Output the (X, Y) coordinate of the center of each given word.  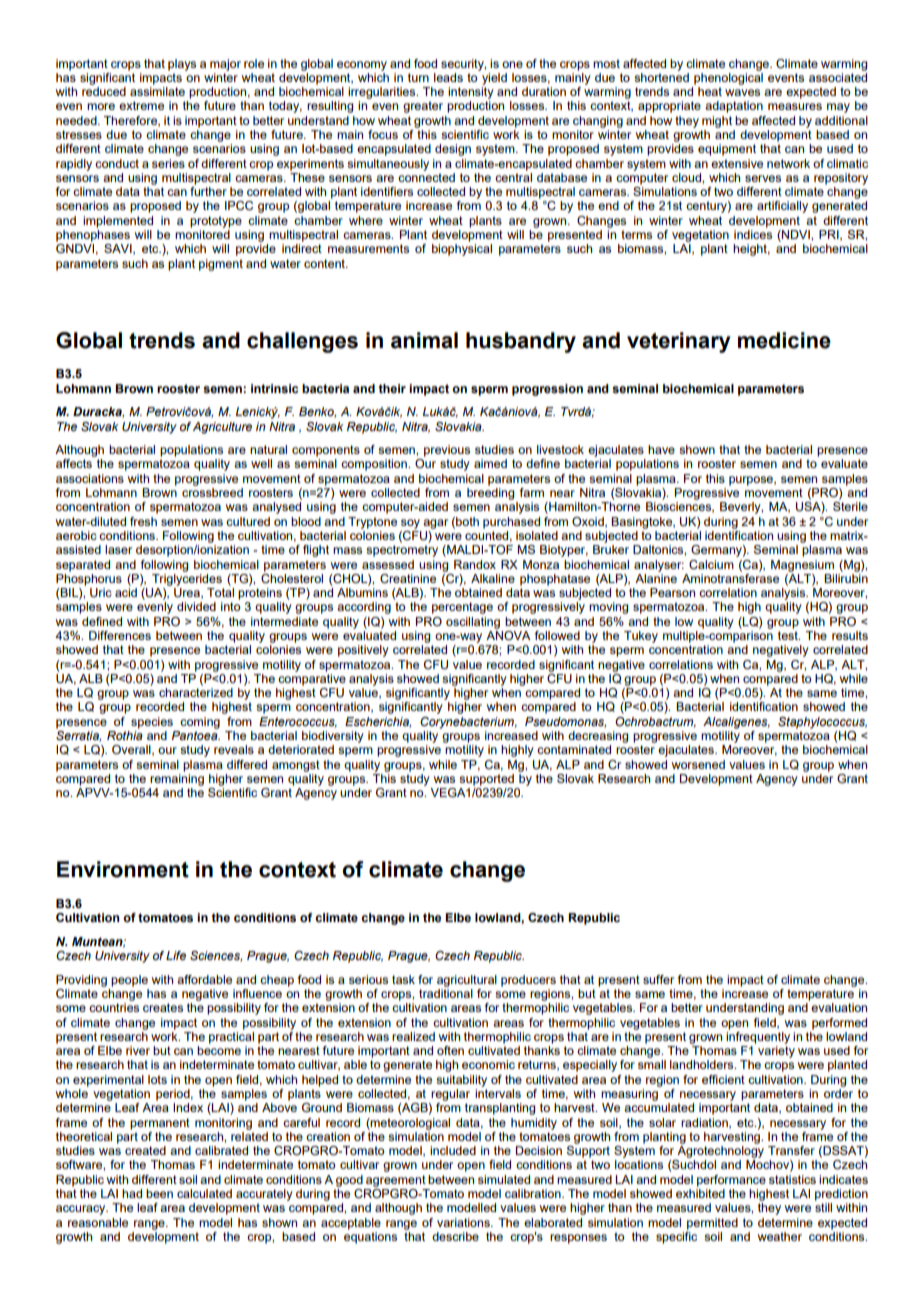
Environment (123, 869)
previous (447, 451)
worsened (698, 764)
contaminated (574, 749)
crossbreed (212, 492)
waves (742, 92)
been (159, 1193)
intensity (471, 93)
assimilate (157, 91)
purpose (752, 481)
